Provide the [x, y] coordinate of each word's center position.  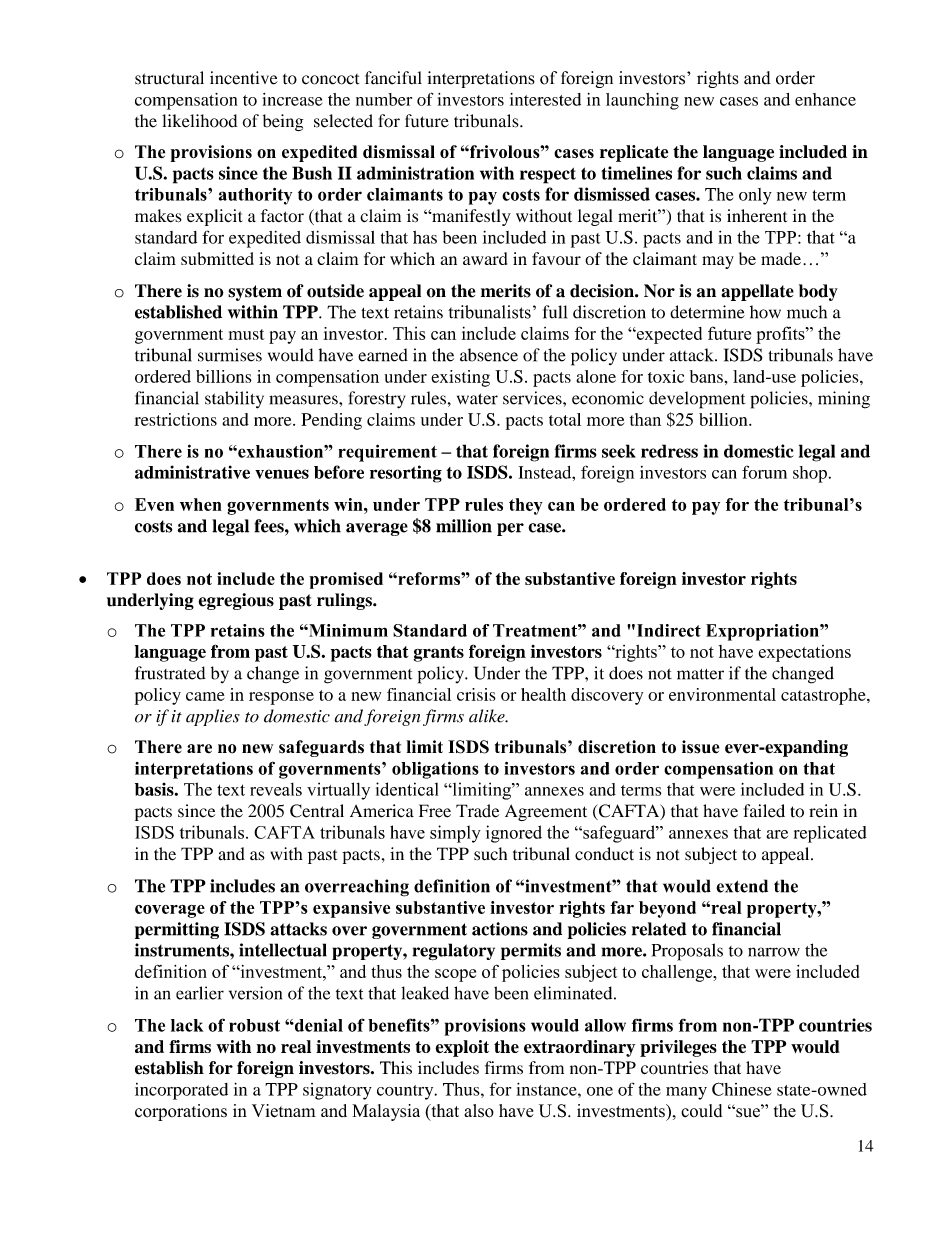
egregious [236, 601]
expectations [804, 653]
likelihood [199, 121]
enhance [825, 99]
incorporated [181, 1091]
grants [439, 654]
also [479, 1111]
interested [545, 99]
